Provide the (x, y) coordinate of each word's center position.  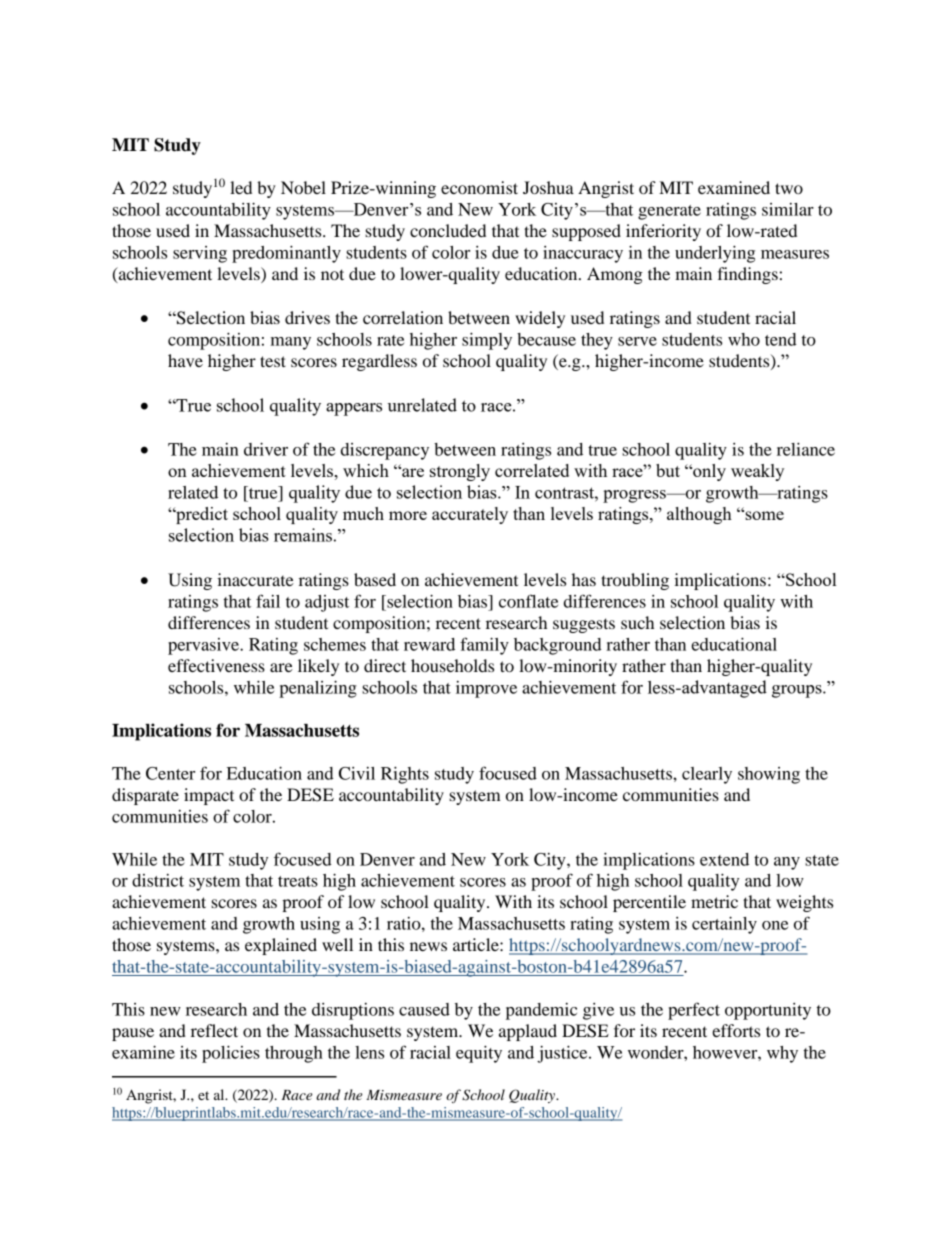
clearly (707, 775)
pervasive (204, 646)
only (708, 472)
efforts (736, 1030)
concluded (448, 230)
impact (209, 796)
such (637, 622)
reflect (214, 1030)
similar (788, 209)
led (241, 187)
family (484, 646)
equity (479, 1054)
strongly (460, 472)
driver (266, 449)
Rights (405, 775)
